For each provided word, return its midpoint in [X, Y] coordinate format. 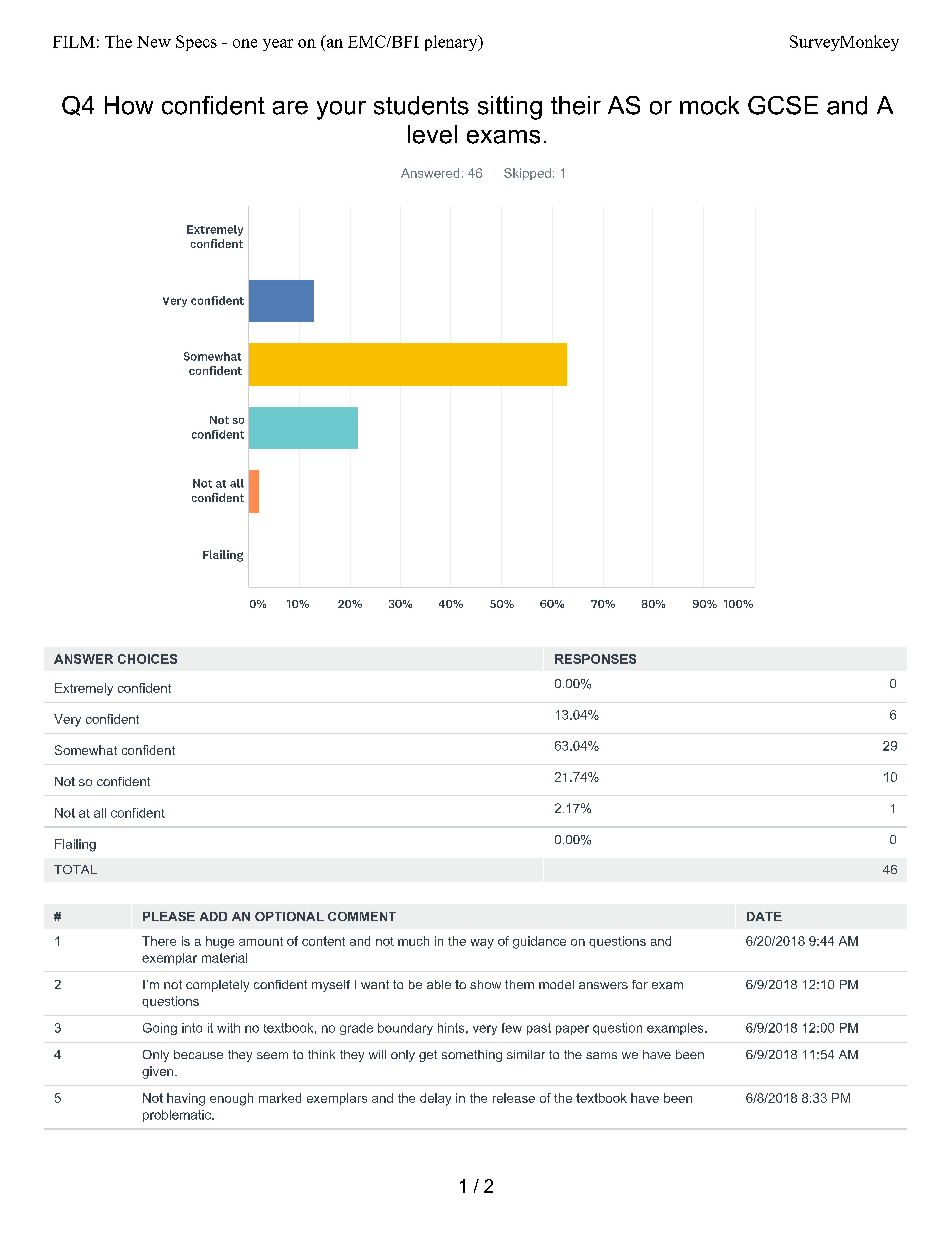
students [421, 105]
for [640, 984]
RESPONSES [595, 659]
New [154, 42]
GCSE [783, 105]
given [159, 1072]
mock [709, 105]
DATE [764, 916]
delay [435, 1099]
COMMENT [362, 916]
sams [601, 1055]
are [290, 108]
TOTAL [75, 869]
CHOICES [147, 659]
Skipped [527, 174]
